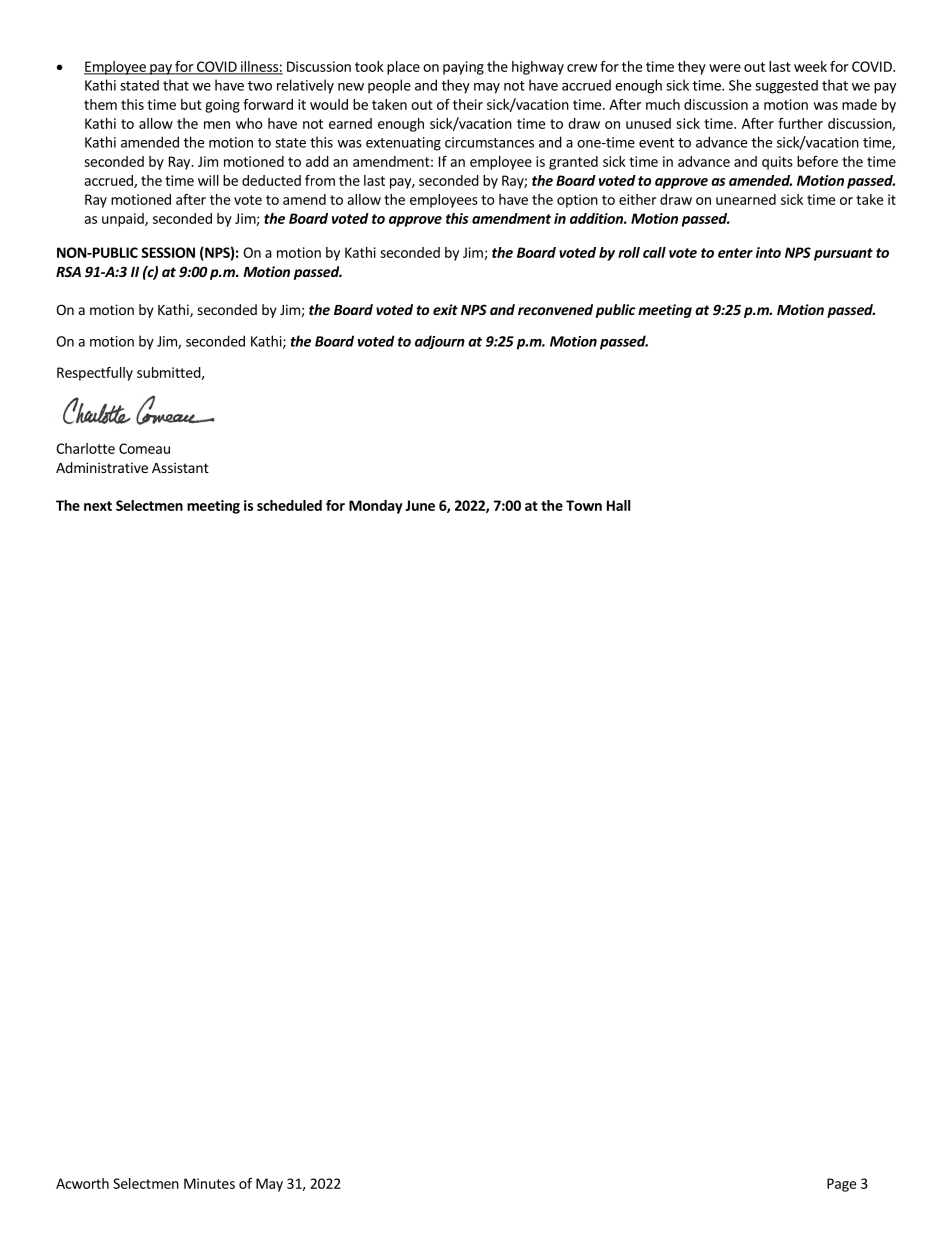  I want to click on suggested, so click(786, 87).
